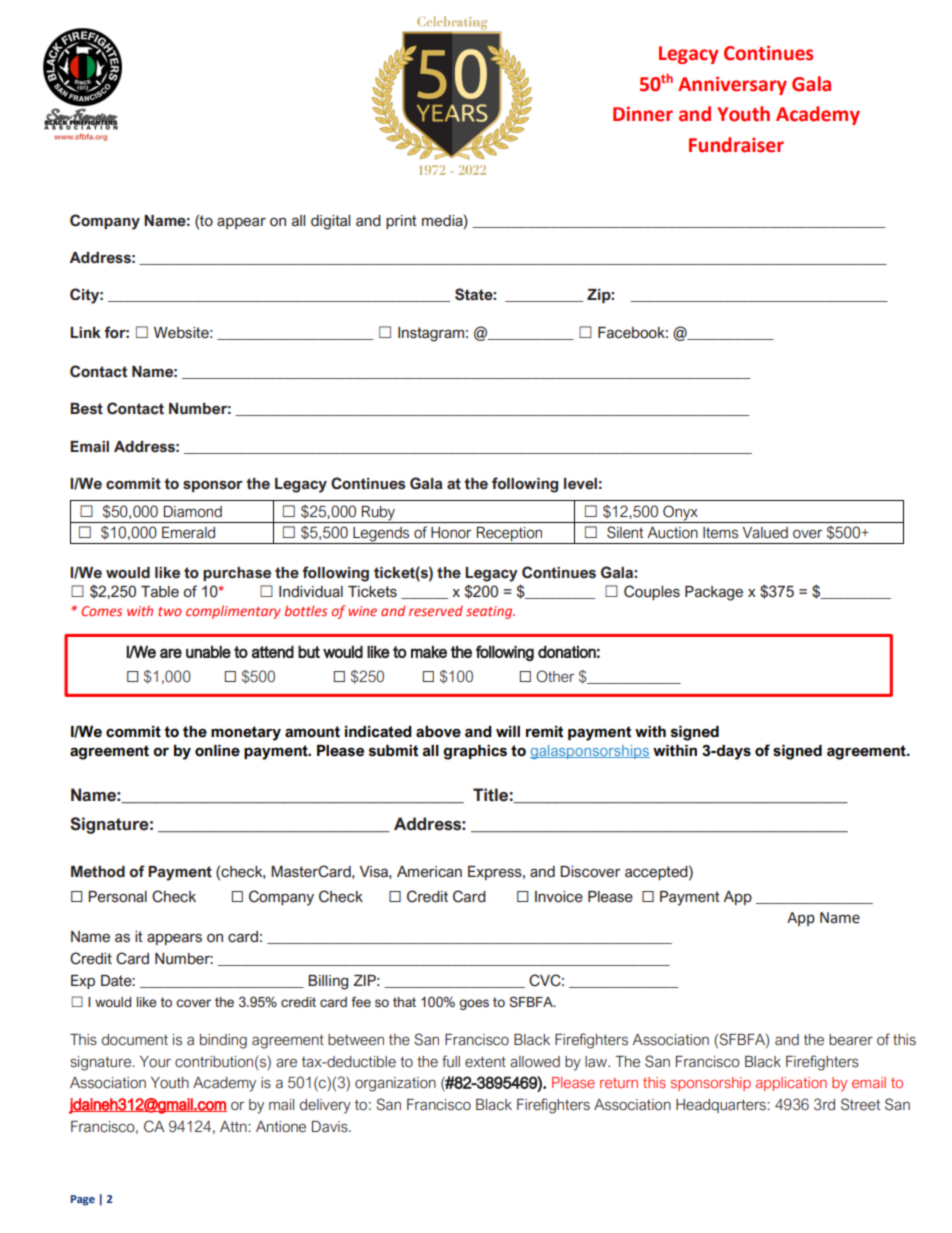 This document has height=1233, width=952. What do you see at coordinates (401, 222) in the document?
I see `print` at bounding box center [401, 222].
